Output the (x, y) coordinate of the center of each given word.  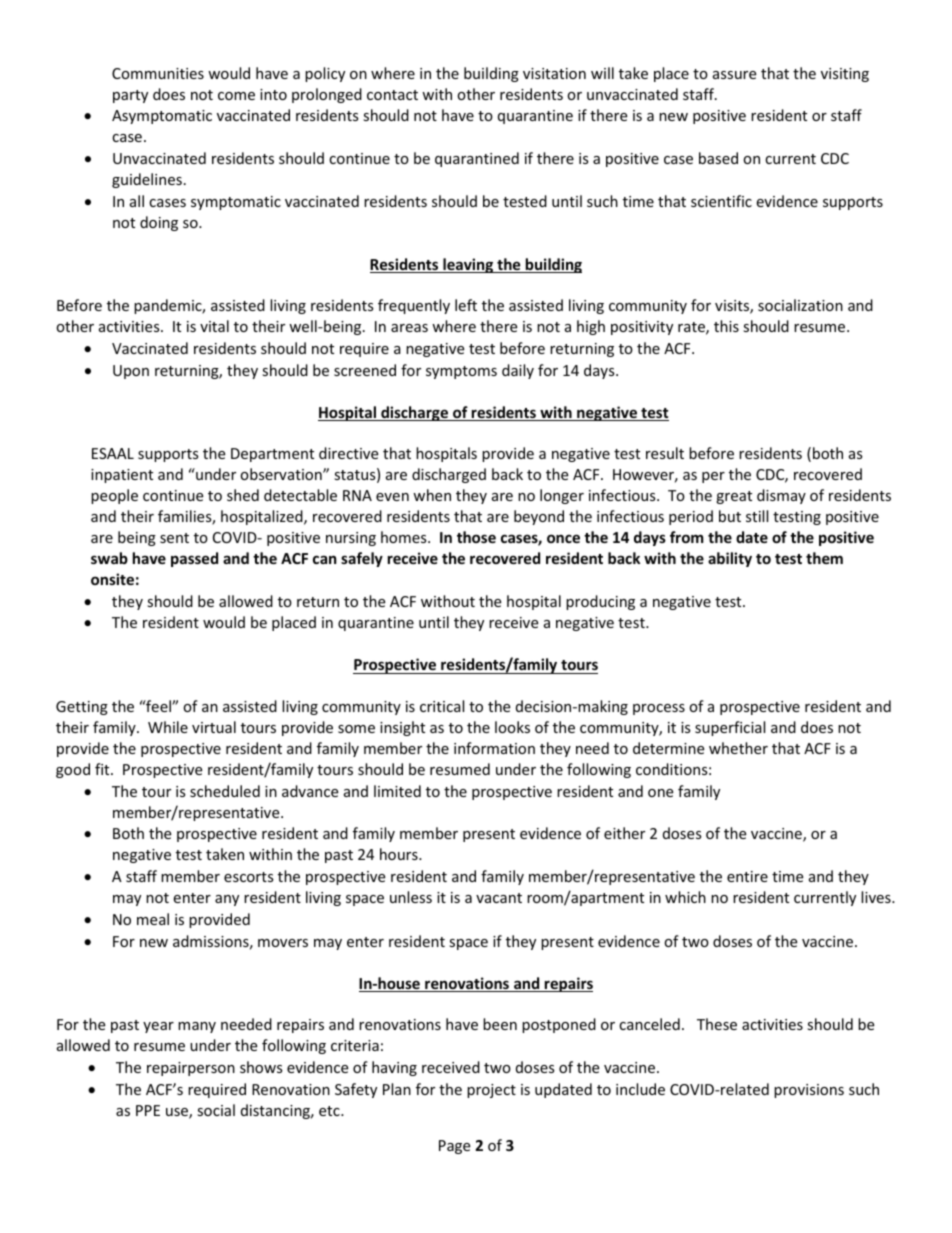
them (824, 558)
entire (747, 876)
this (726, 326)
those (476, 537)
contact (392, 95)
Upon (131, 372)
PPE (148, 1110)
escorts (249, 877)
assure (734, 75)
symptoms (461, 372)
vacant (499, 898)
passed (194, 559)
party (130, 96)
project (491, 1091)
